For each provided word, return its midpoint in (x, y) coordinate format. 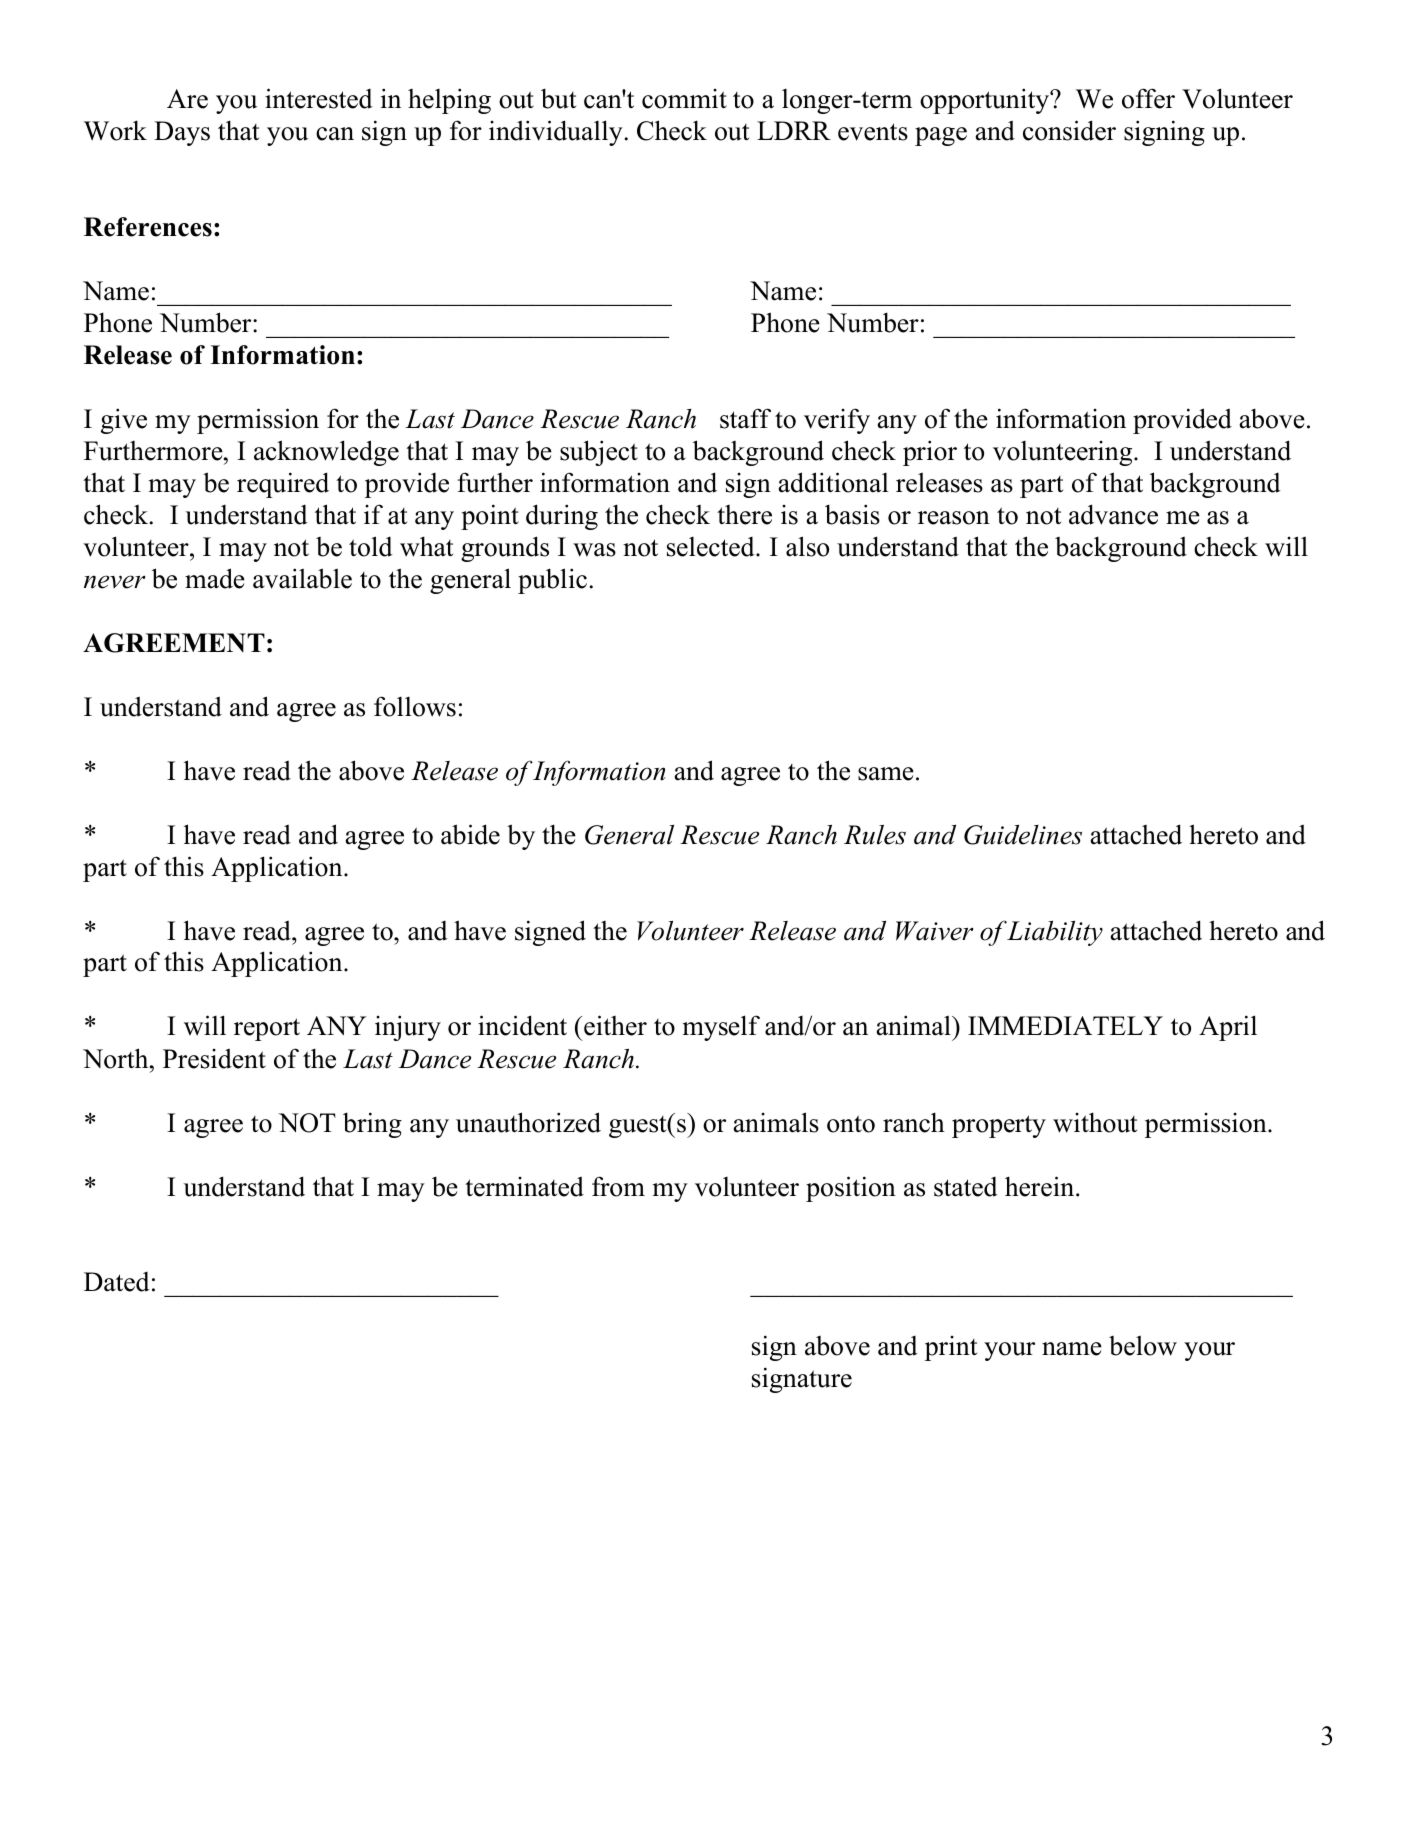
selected (712, 547)
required (283, 485)
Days (182, 133)
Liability (1055, 933)
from (618, 1186)
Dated (117, 1282)
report (267, 1029)
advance (1113, 514)
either (615, 1025)
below (1143, 1345)
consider (1069, 130)
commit (684, 99)
